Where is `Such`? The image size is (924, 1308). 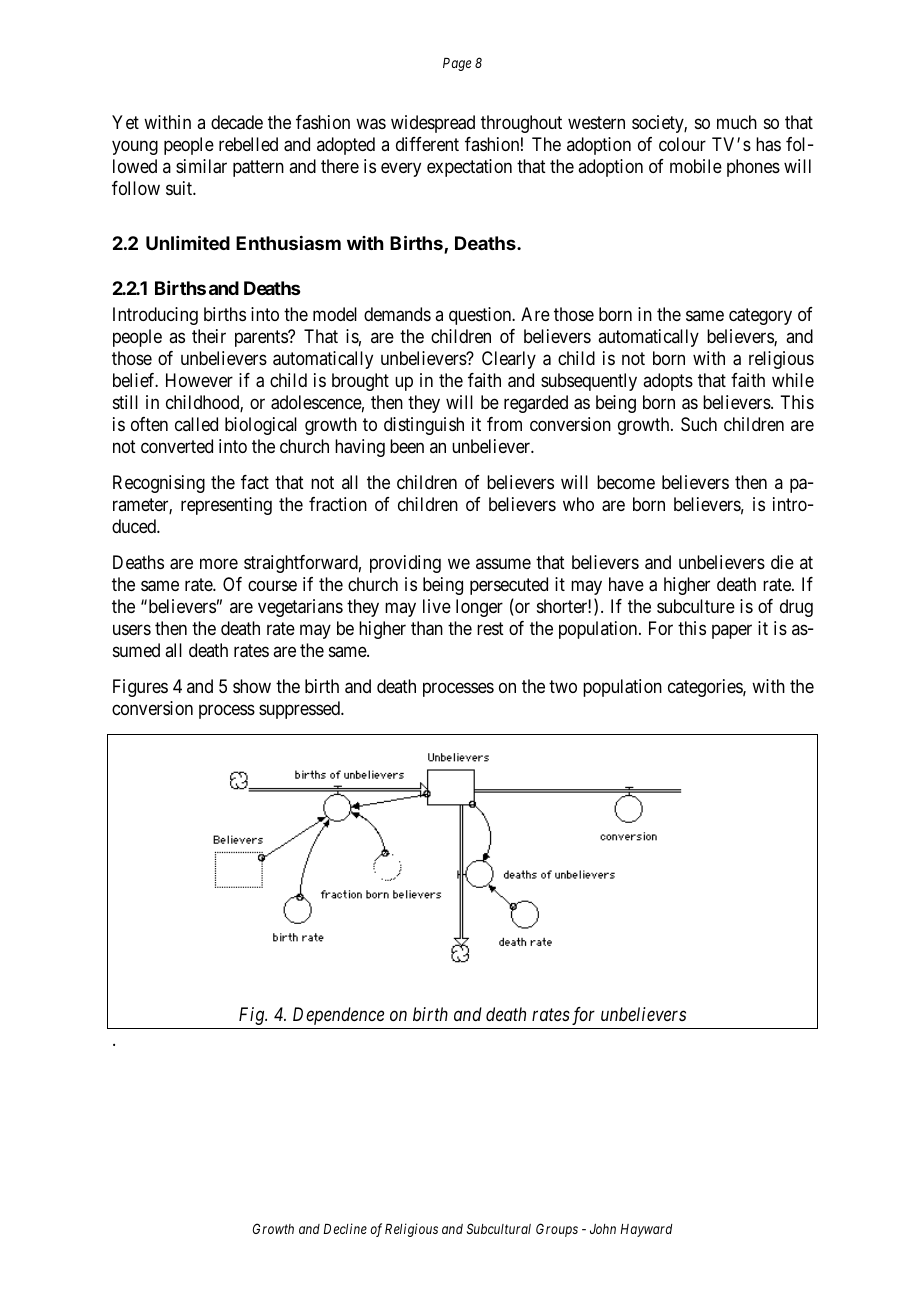
Such is located at coordinates (699, 424).
